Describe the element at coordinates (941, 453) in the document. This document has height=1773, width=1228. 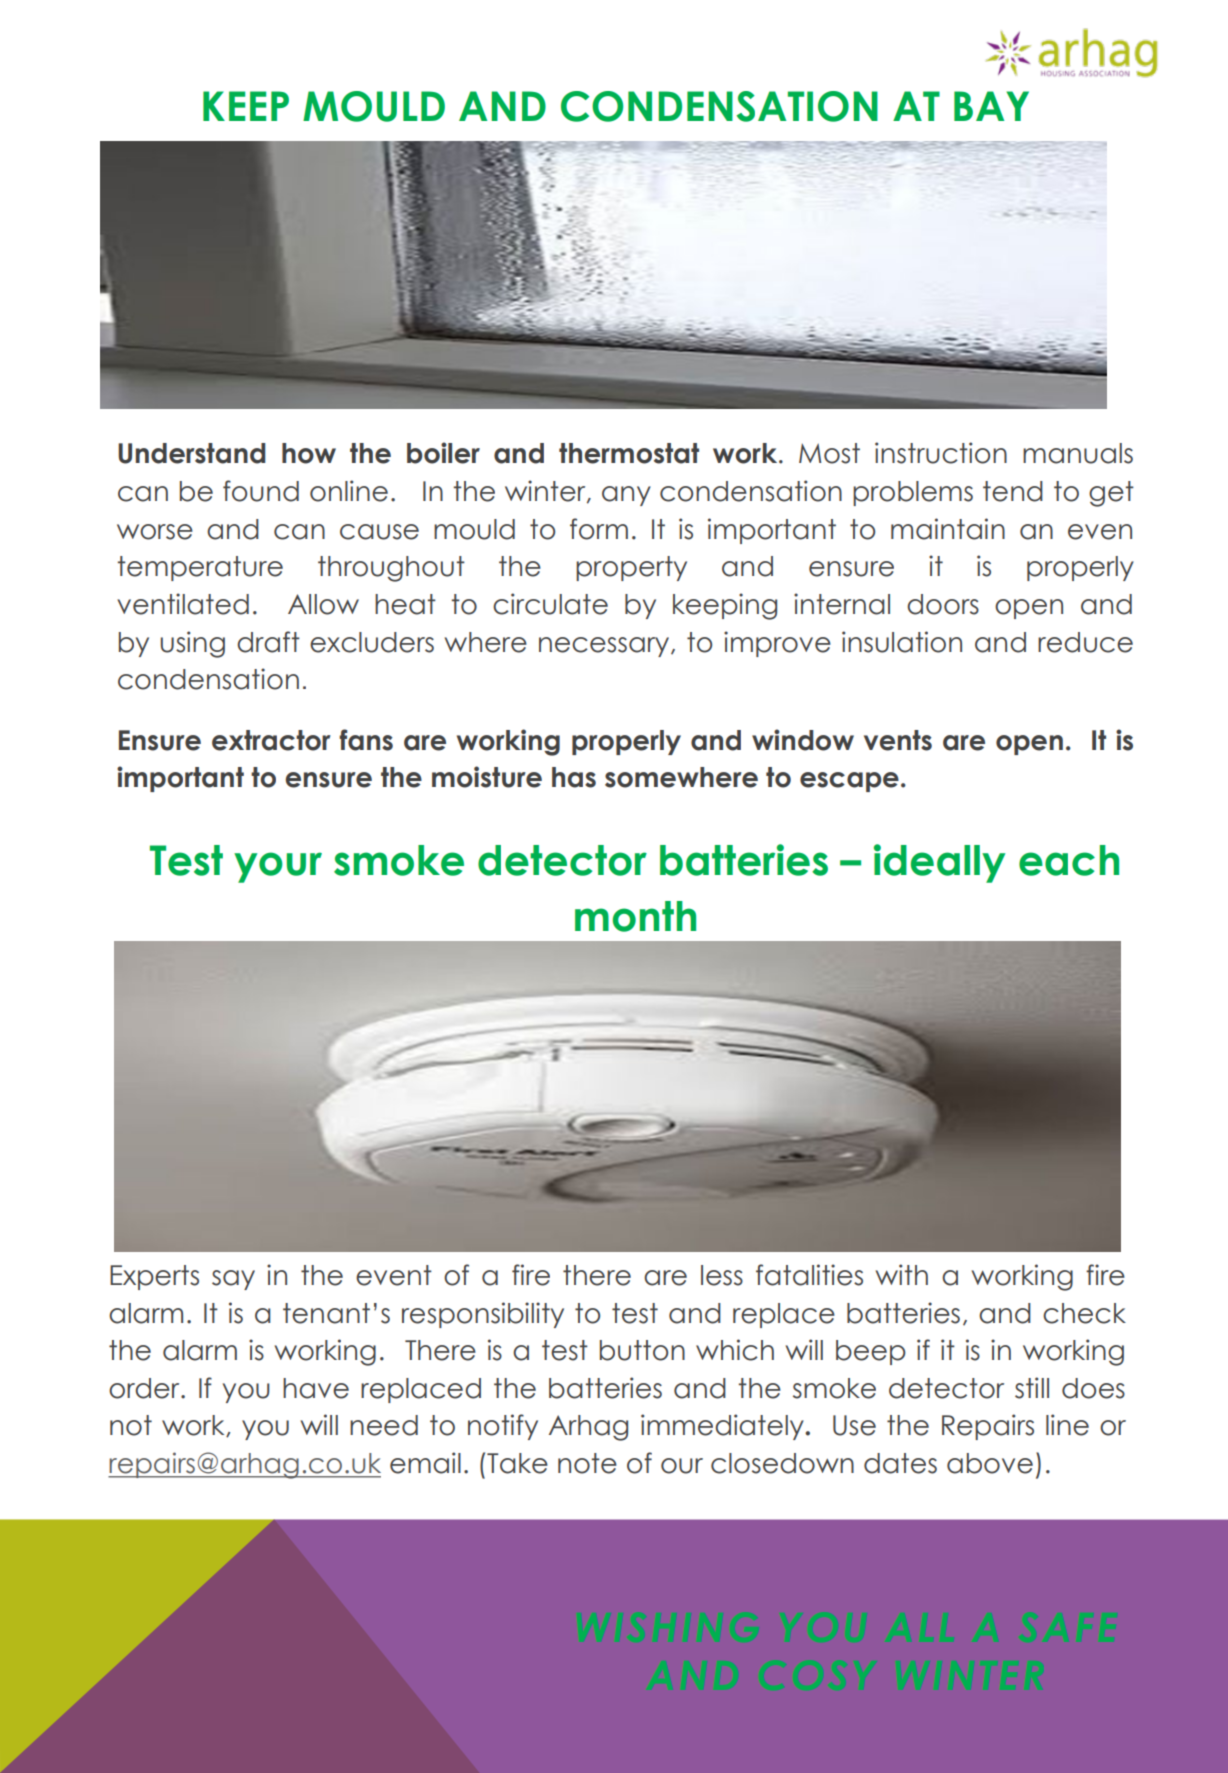
I see `instruction` at that location.
